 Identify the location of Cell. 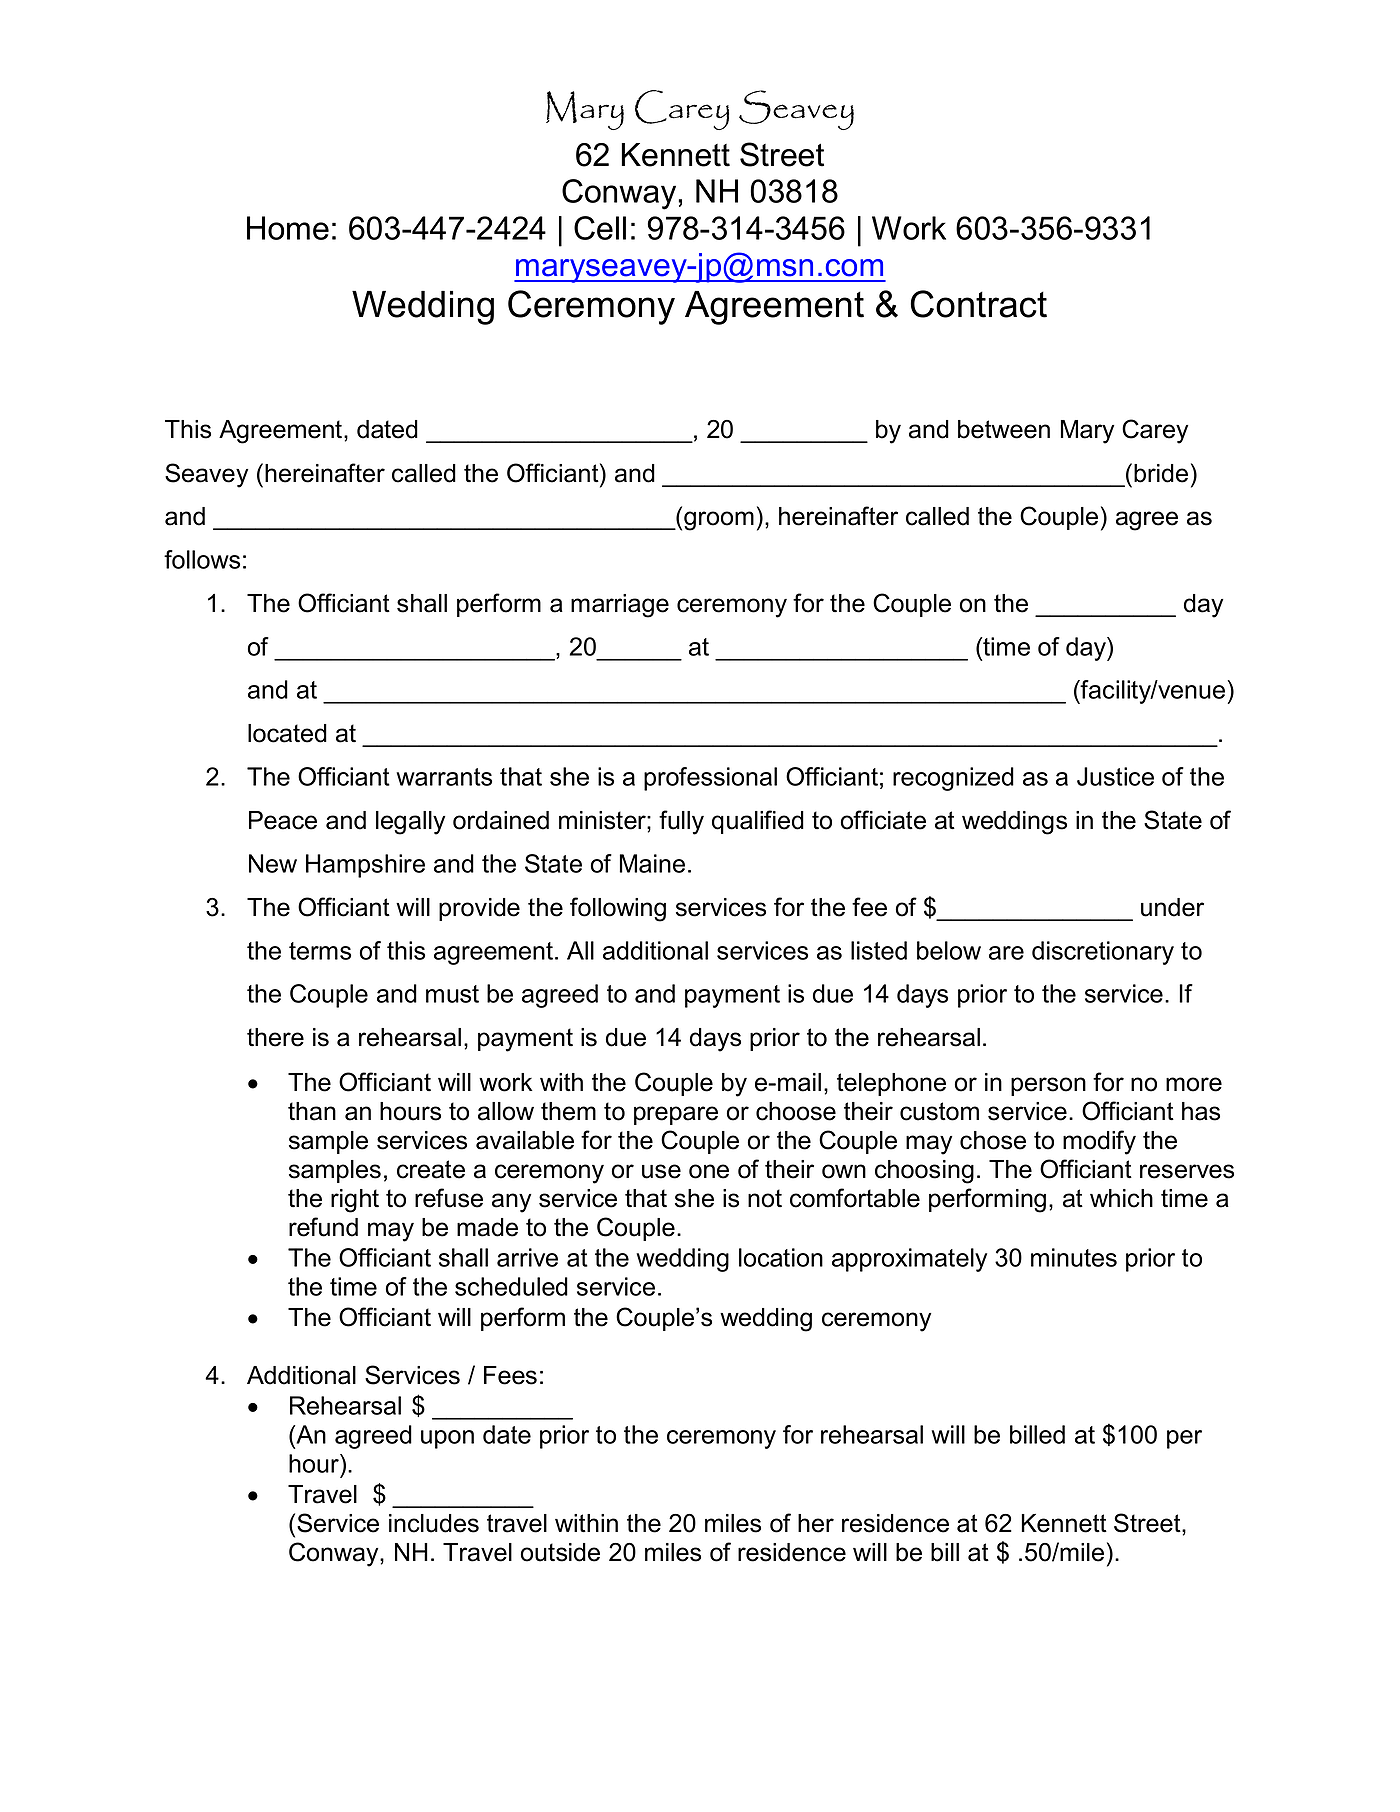
(600, 228).
